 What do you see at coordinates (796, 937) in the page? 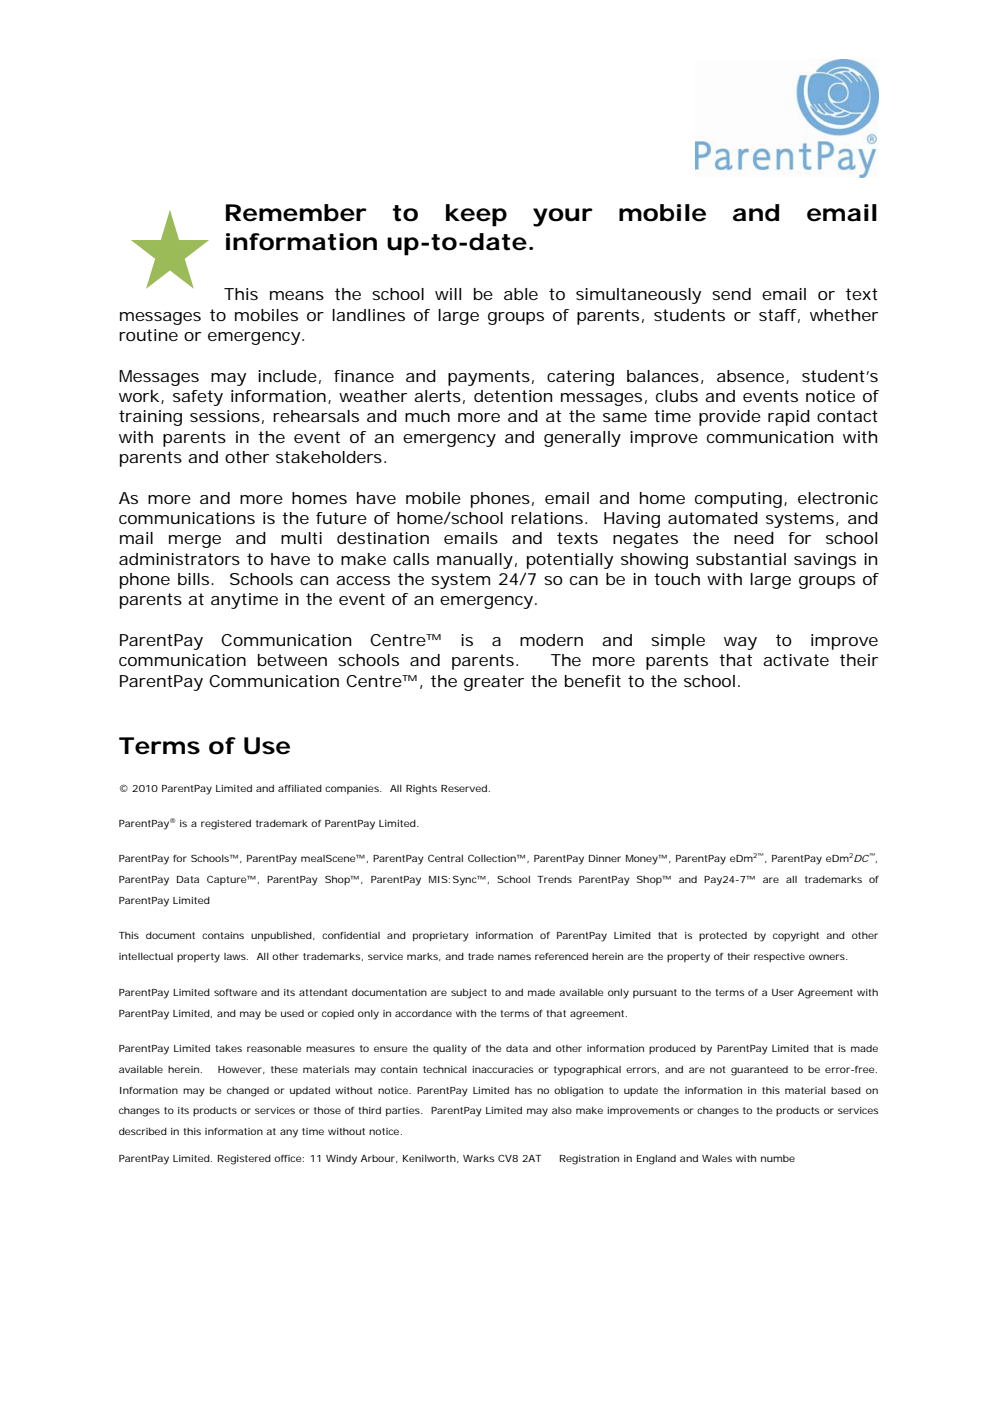
I see `copyright` at bounding box center [796, 937].
